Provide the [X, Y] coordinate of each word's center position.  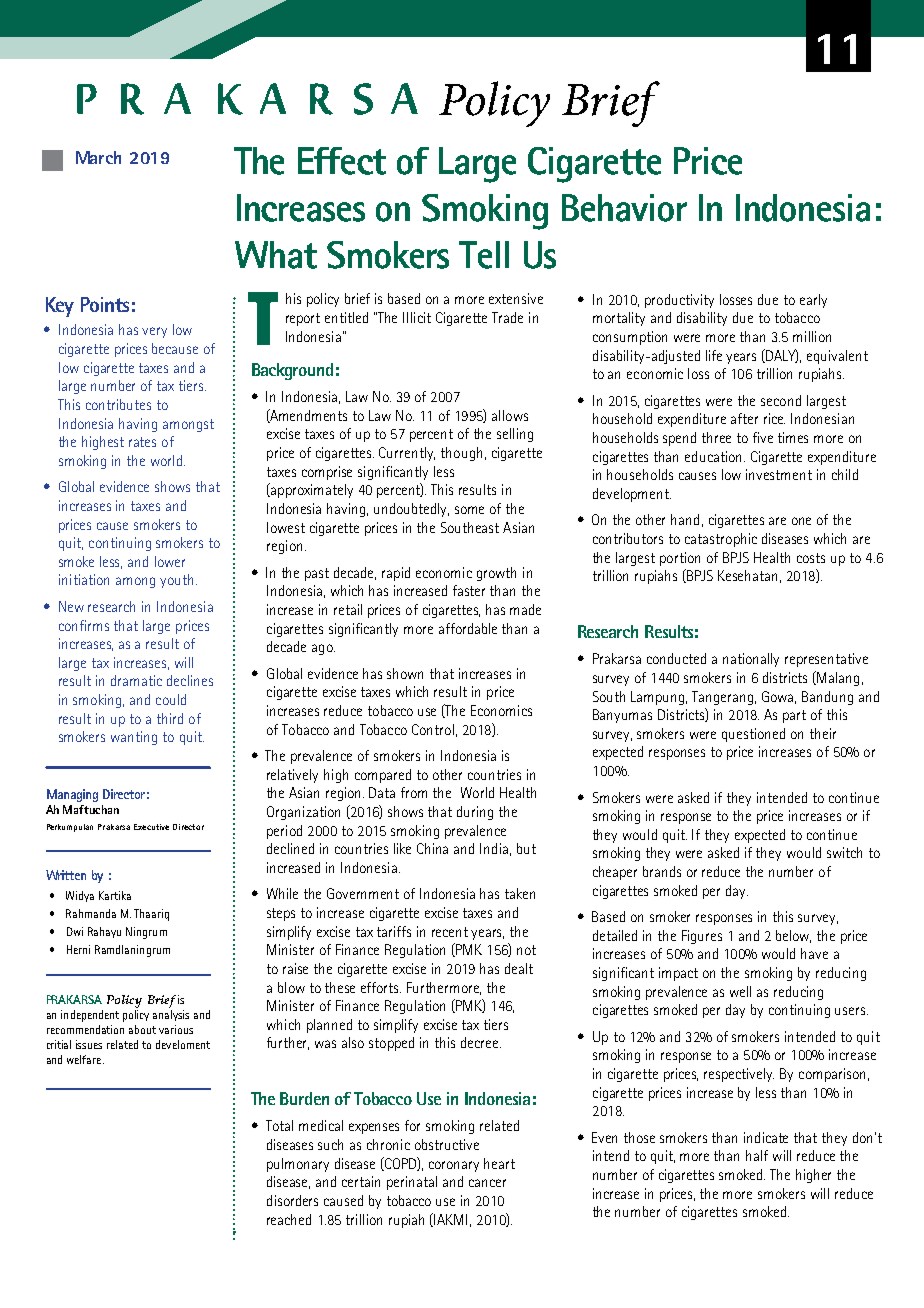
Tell [484, 255]
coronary [454, 1166]
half [757, 1155]
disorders [292, 1200]
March [98, 157]
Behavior [624, 208]
